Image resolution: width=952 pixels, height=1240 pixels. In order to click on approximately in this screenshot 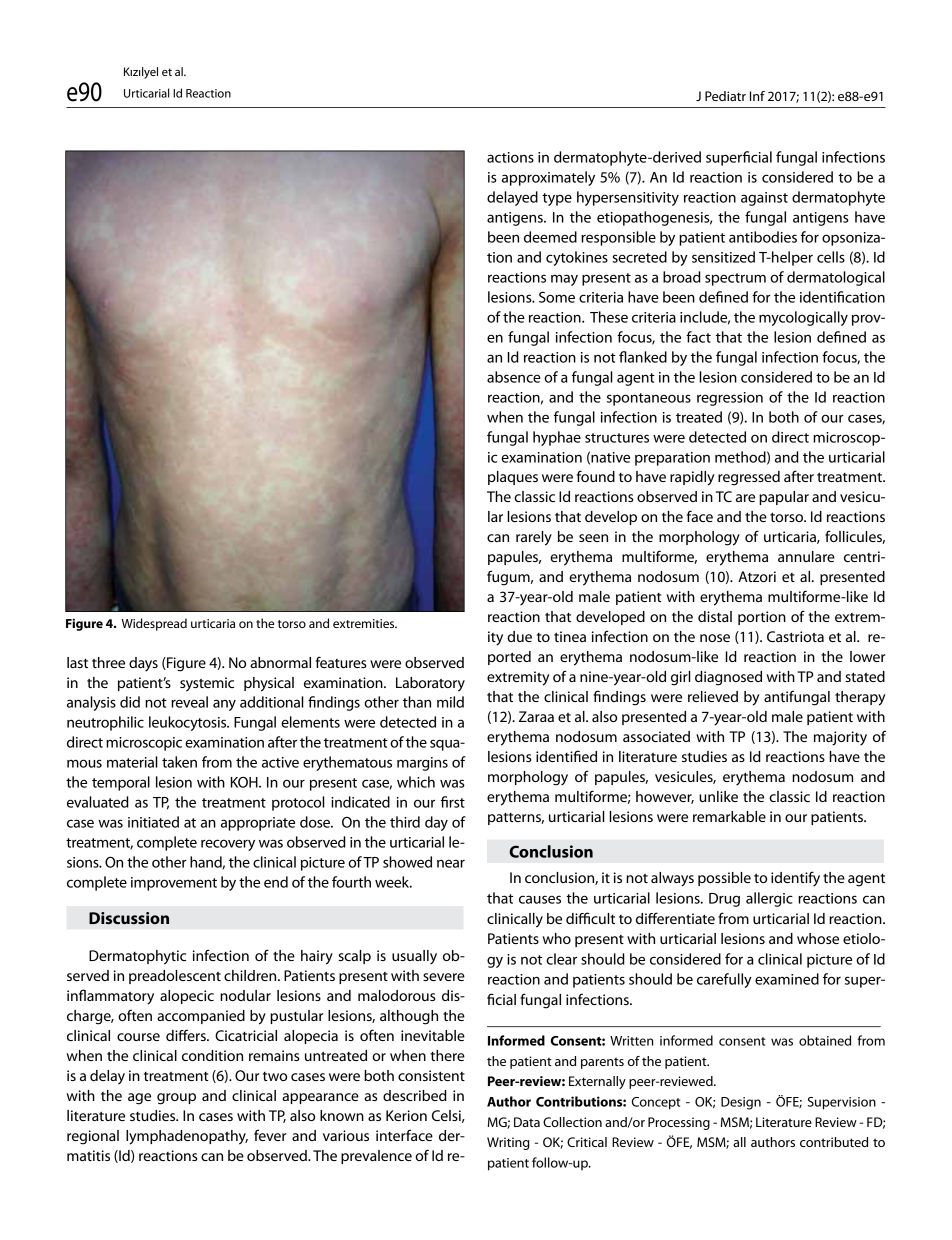, I will do `click(548, 178)`.
